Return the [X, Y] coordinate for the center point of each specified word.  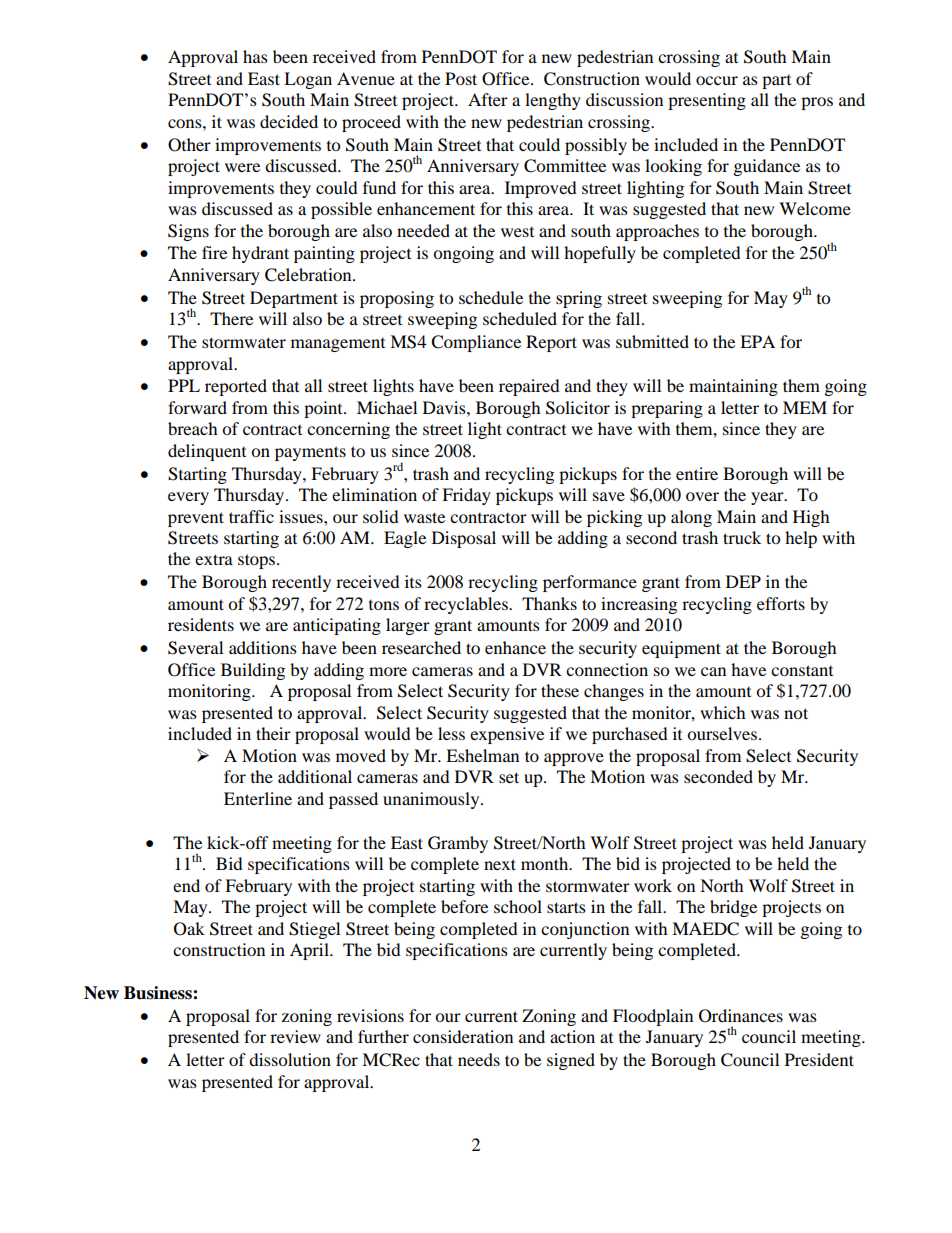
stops [258, 561]
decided [289, 121]
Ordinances [741, 1016]
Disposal [464, 539]
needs [479, 1059]
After [488, 99]
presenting [707, 101]
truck [742, 537]
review [295, 1036]
